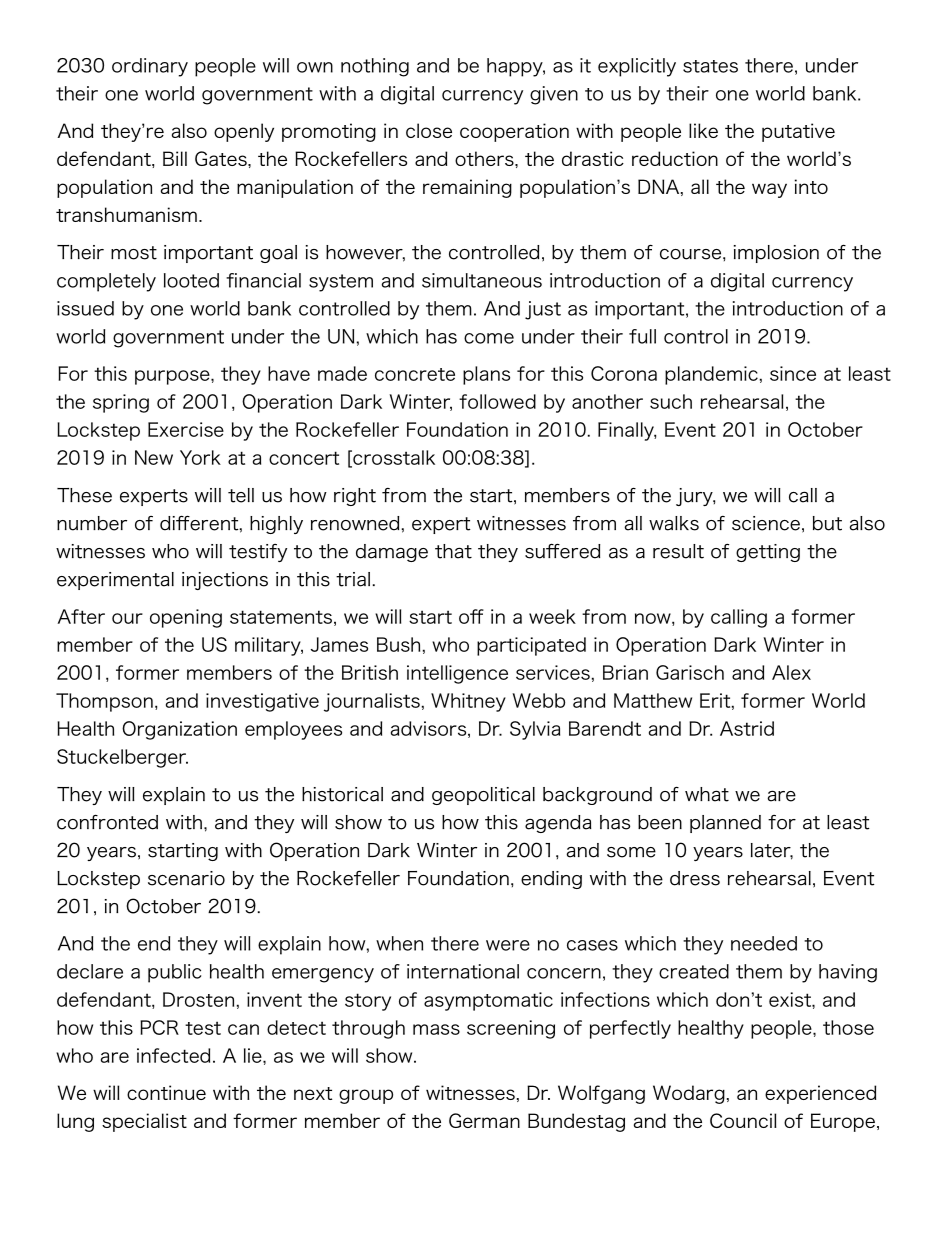 This document has height=1233, width=952. Describe the element at coordinates (166, 1092) in the document. I see `continue` at that location.
